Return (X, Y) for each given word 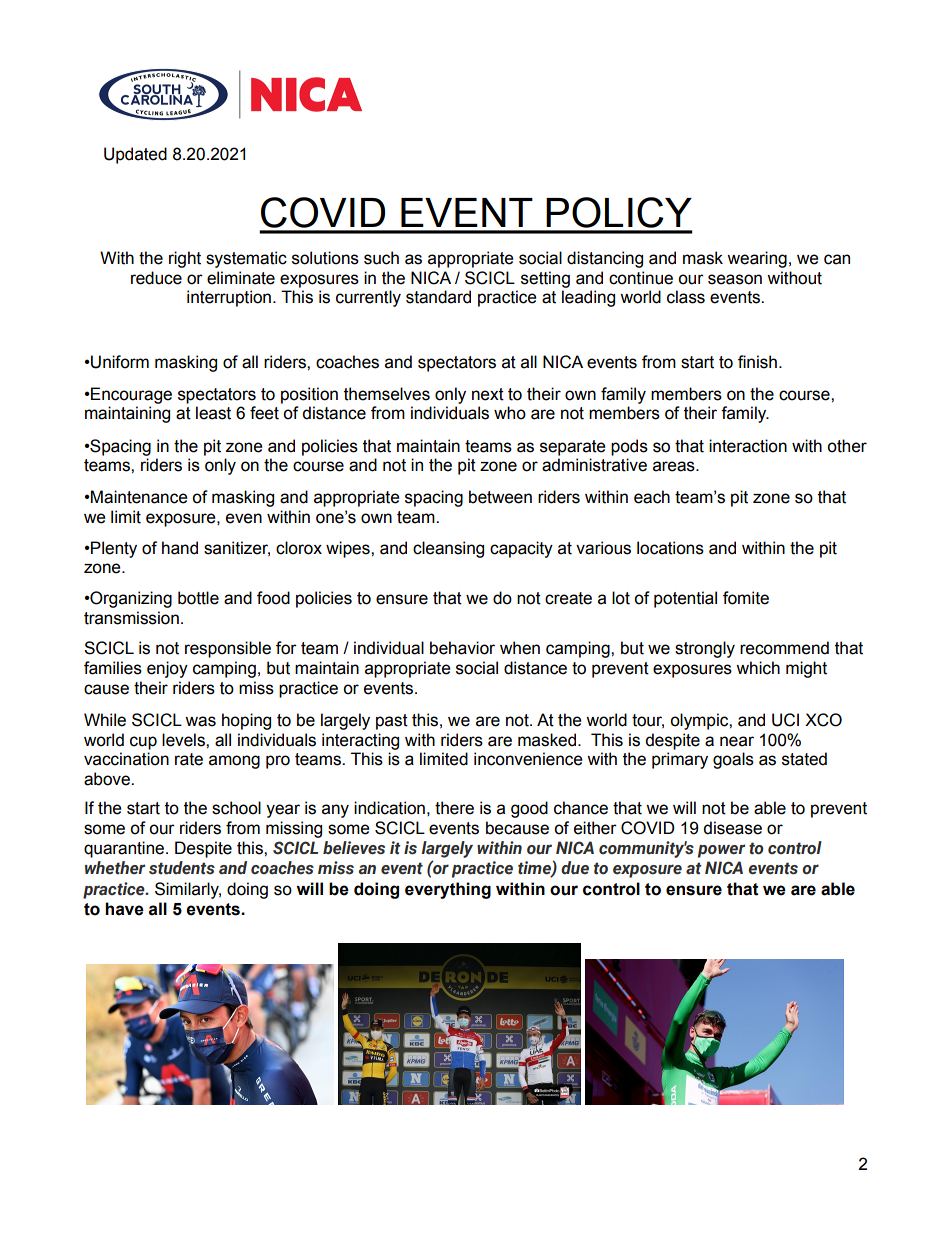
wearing (757, 259)
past (392, 722)
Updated (135, 155)
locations (670, 548)
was (200, 721)
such (381, 258)
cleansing (448, 549)
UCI (785, 720)
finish (757, 362)
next (488, 394)
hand (180, 548)
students (182, 868)
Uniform (119, 362)
